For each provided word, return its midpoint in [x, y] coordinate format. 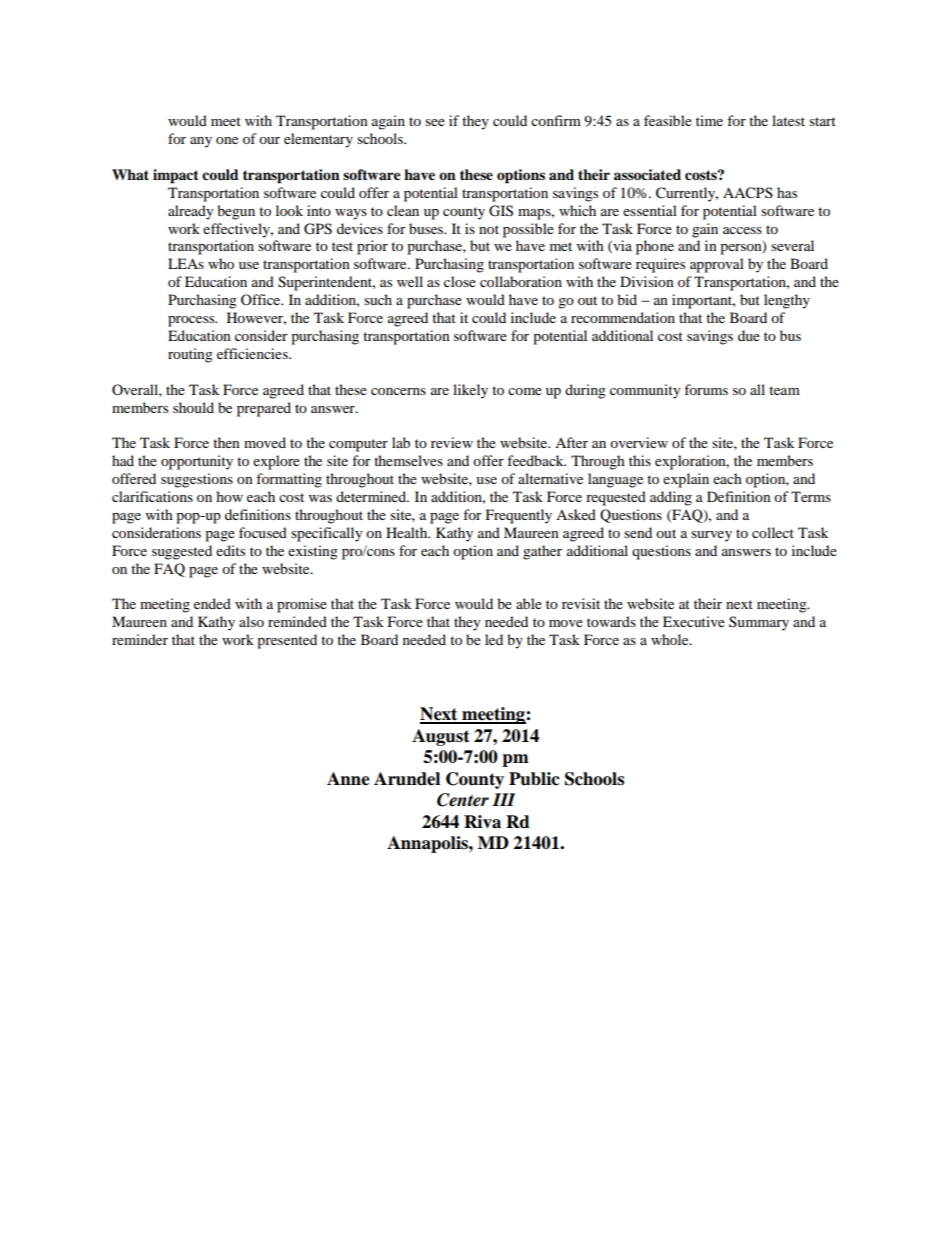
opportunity [197, 462]
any [201, 142]
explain [686, 480]
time [709, 120]
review [452, 442]
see [435, 122]
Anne [348, 779]
